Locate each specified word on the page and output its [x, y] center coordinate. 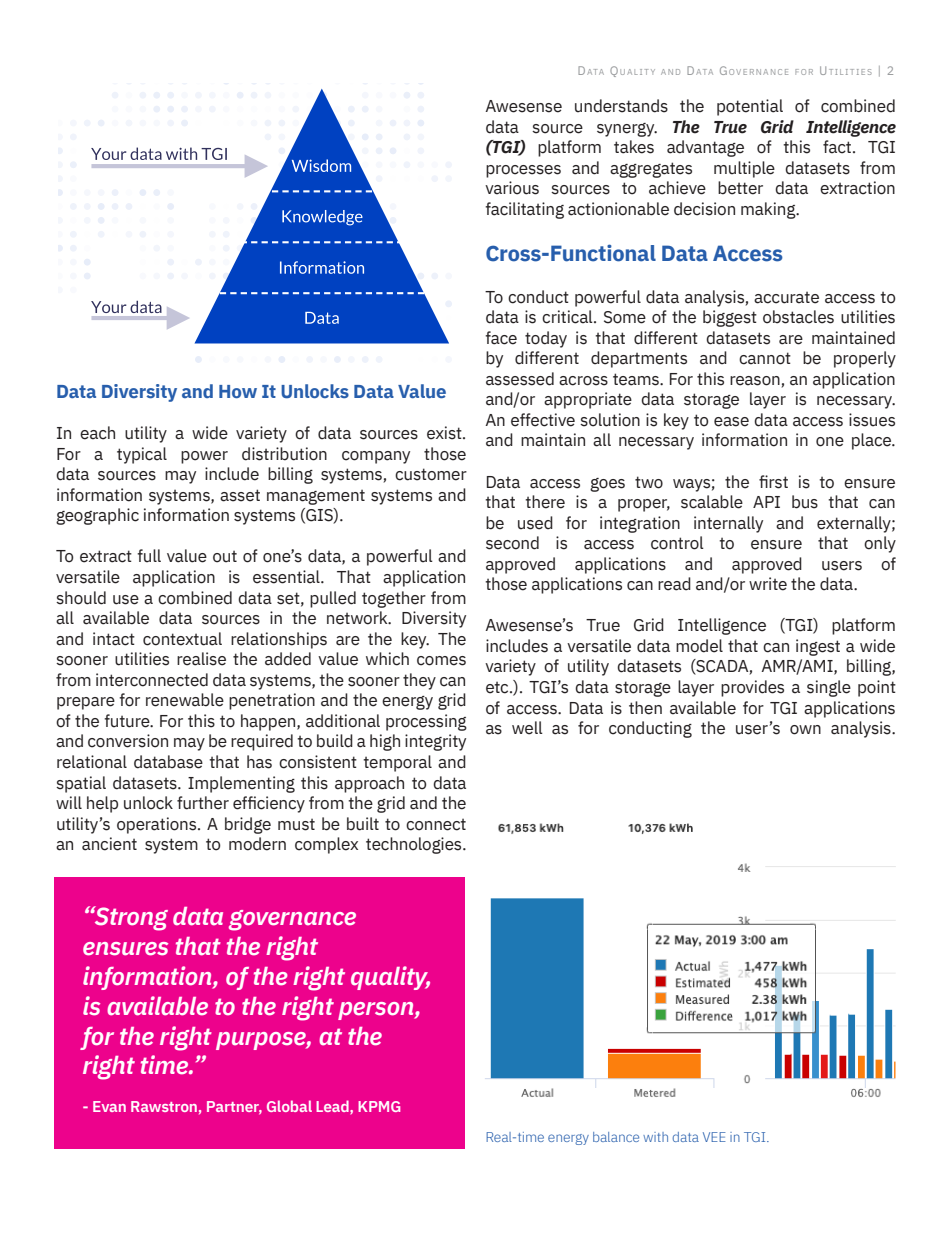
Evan [109, 1106]
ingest [818, 647]
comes [441, 661]
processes [523, 171]
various [512, 188]
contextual [182, 639]
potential [750, 107]
